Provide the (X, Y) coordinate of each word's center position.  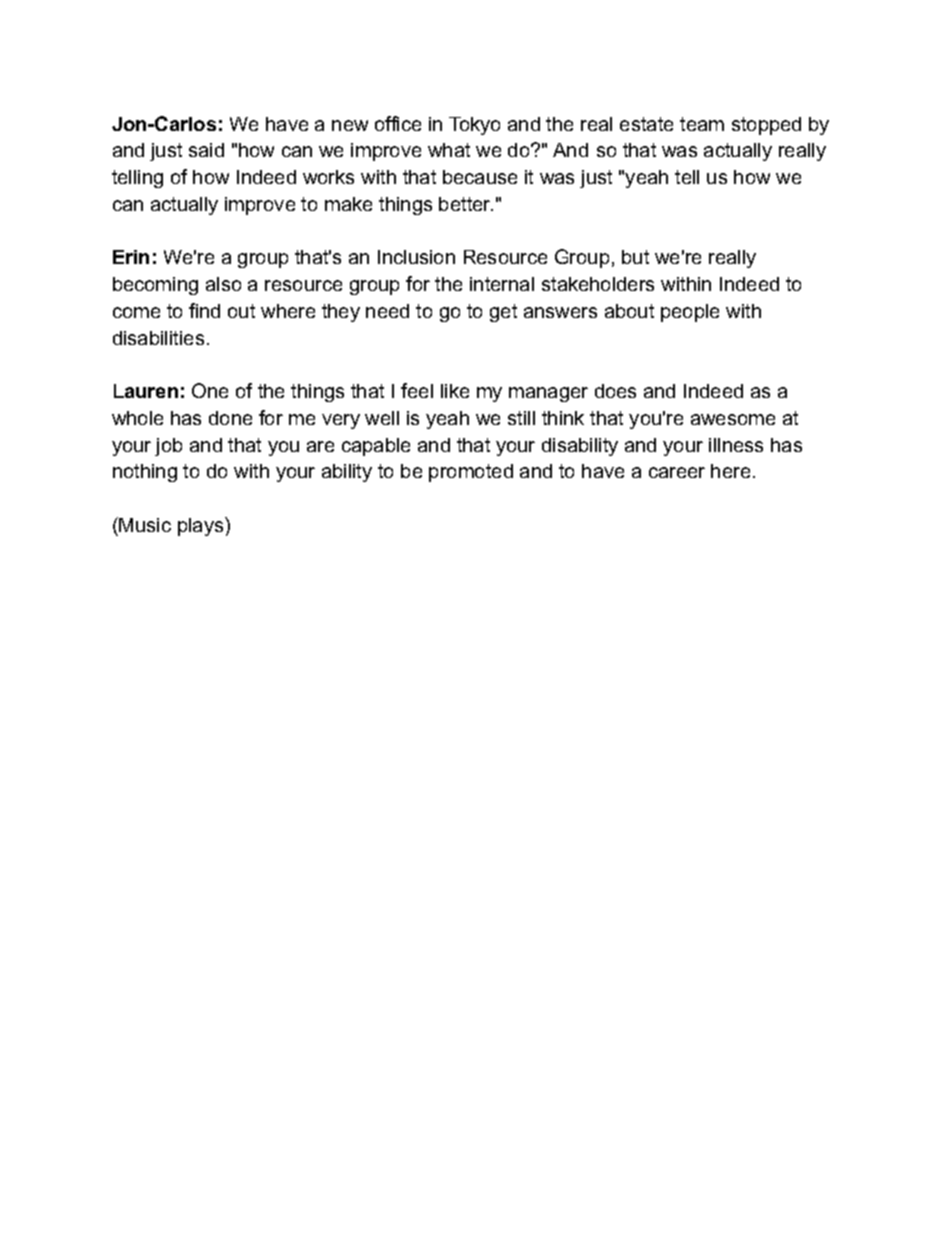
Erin (131, 257)
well (382, 418)
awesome (733, 419)
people (690, 313)
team (702, 124)
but (635, 257)
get (503, 313)
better (466, 204)
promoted (471, 473)
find (204, 310)
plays (202, 526)
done (230, 418)
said (206, 150)
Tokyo (474, 126)
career (677, 472)
